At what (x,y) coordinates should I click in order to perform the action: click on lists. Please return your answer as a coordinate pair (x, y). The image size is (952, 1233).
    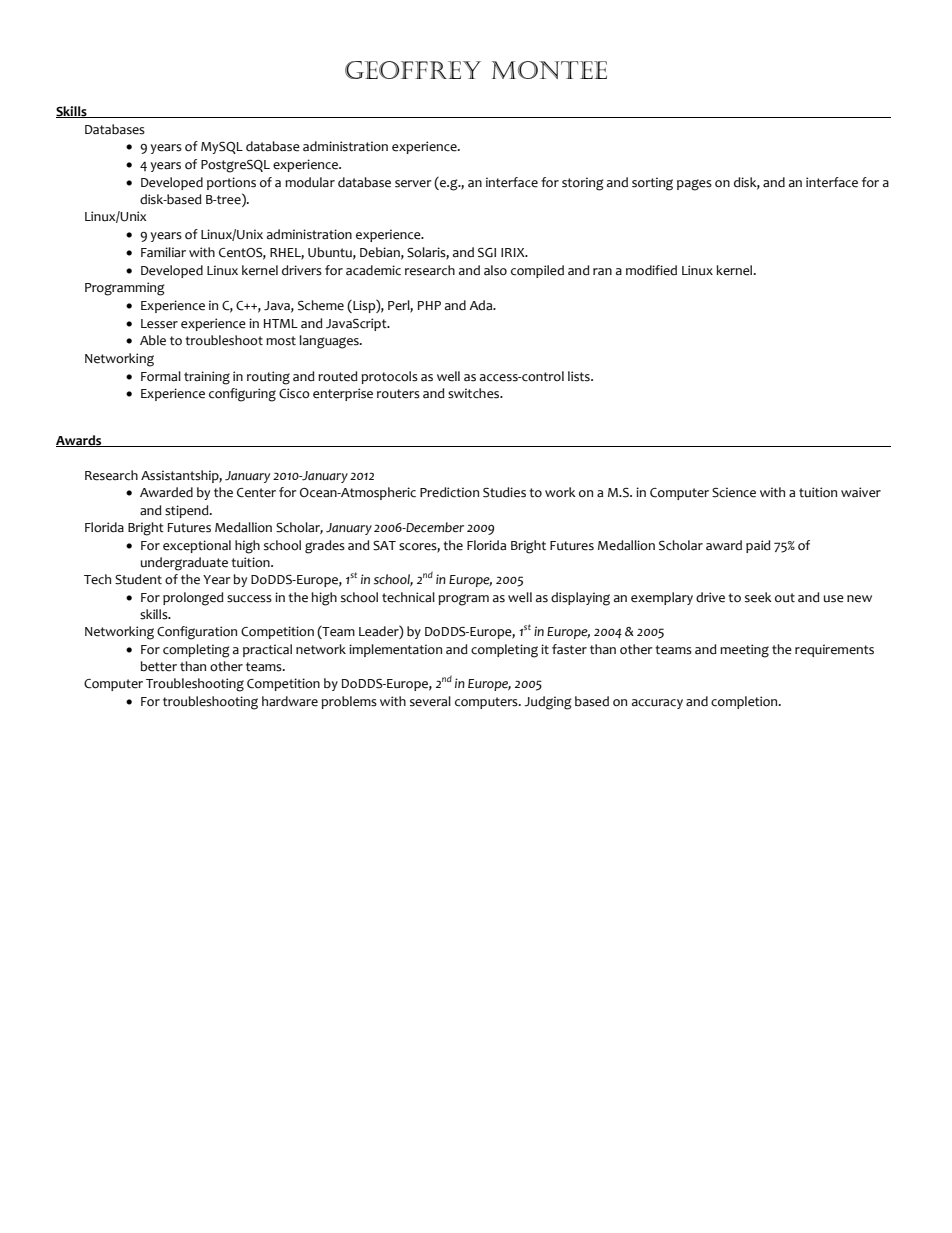
    Looking at the image, I should click on (580, 376).
